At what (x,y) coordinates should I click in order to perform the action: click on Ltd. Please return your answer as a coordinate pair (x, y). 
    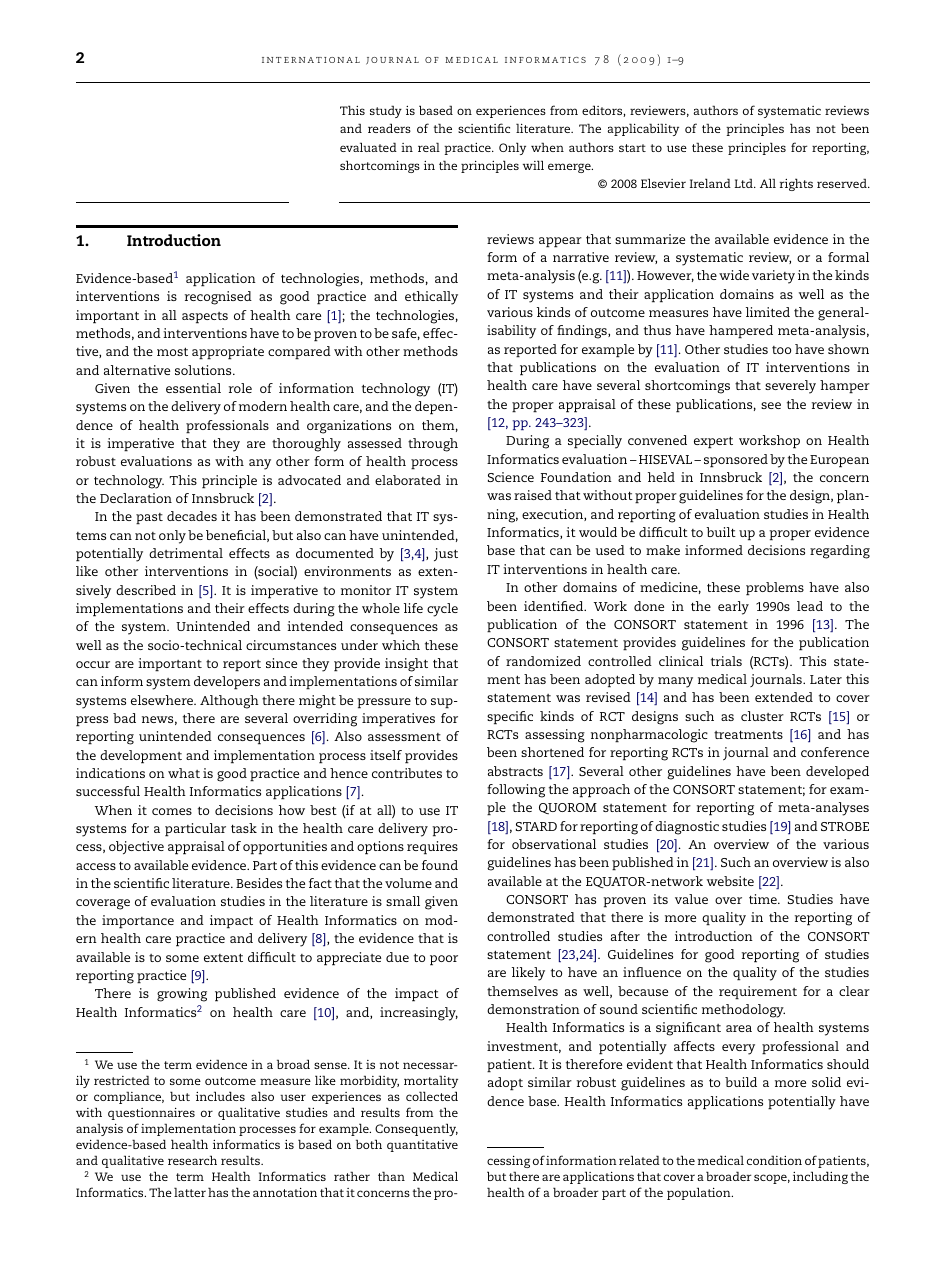
    Looking at the image, I should click on (745, 183).
